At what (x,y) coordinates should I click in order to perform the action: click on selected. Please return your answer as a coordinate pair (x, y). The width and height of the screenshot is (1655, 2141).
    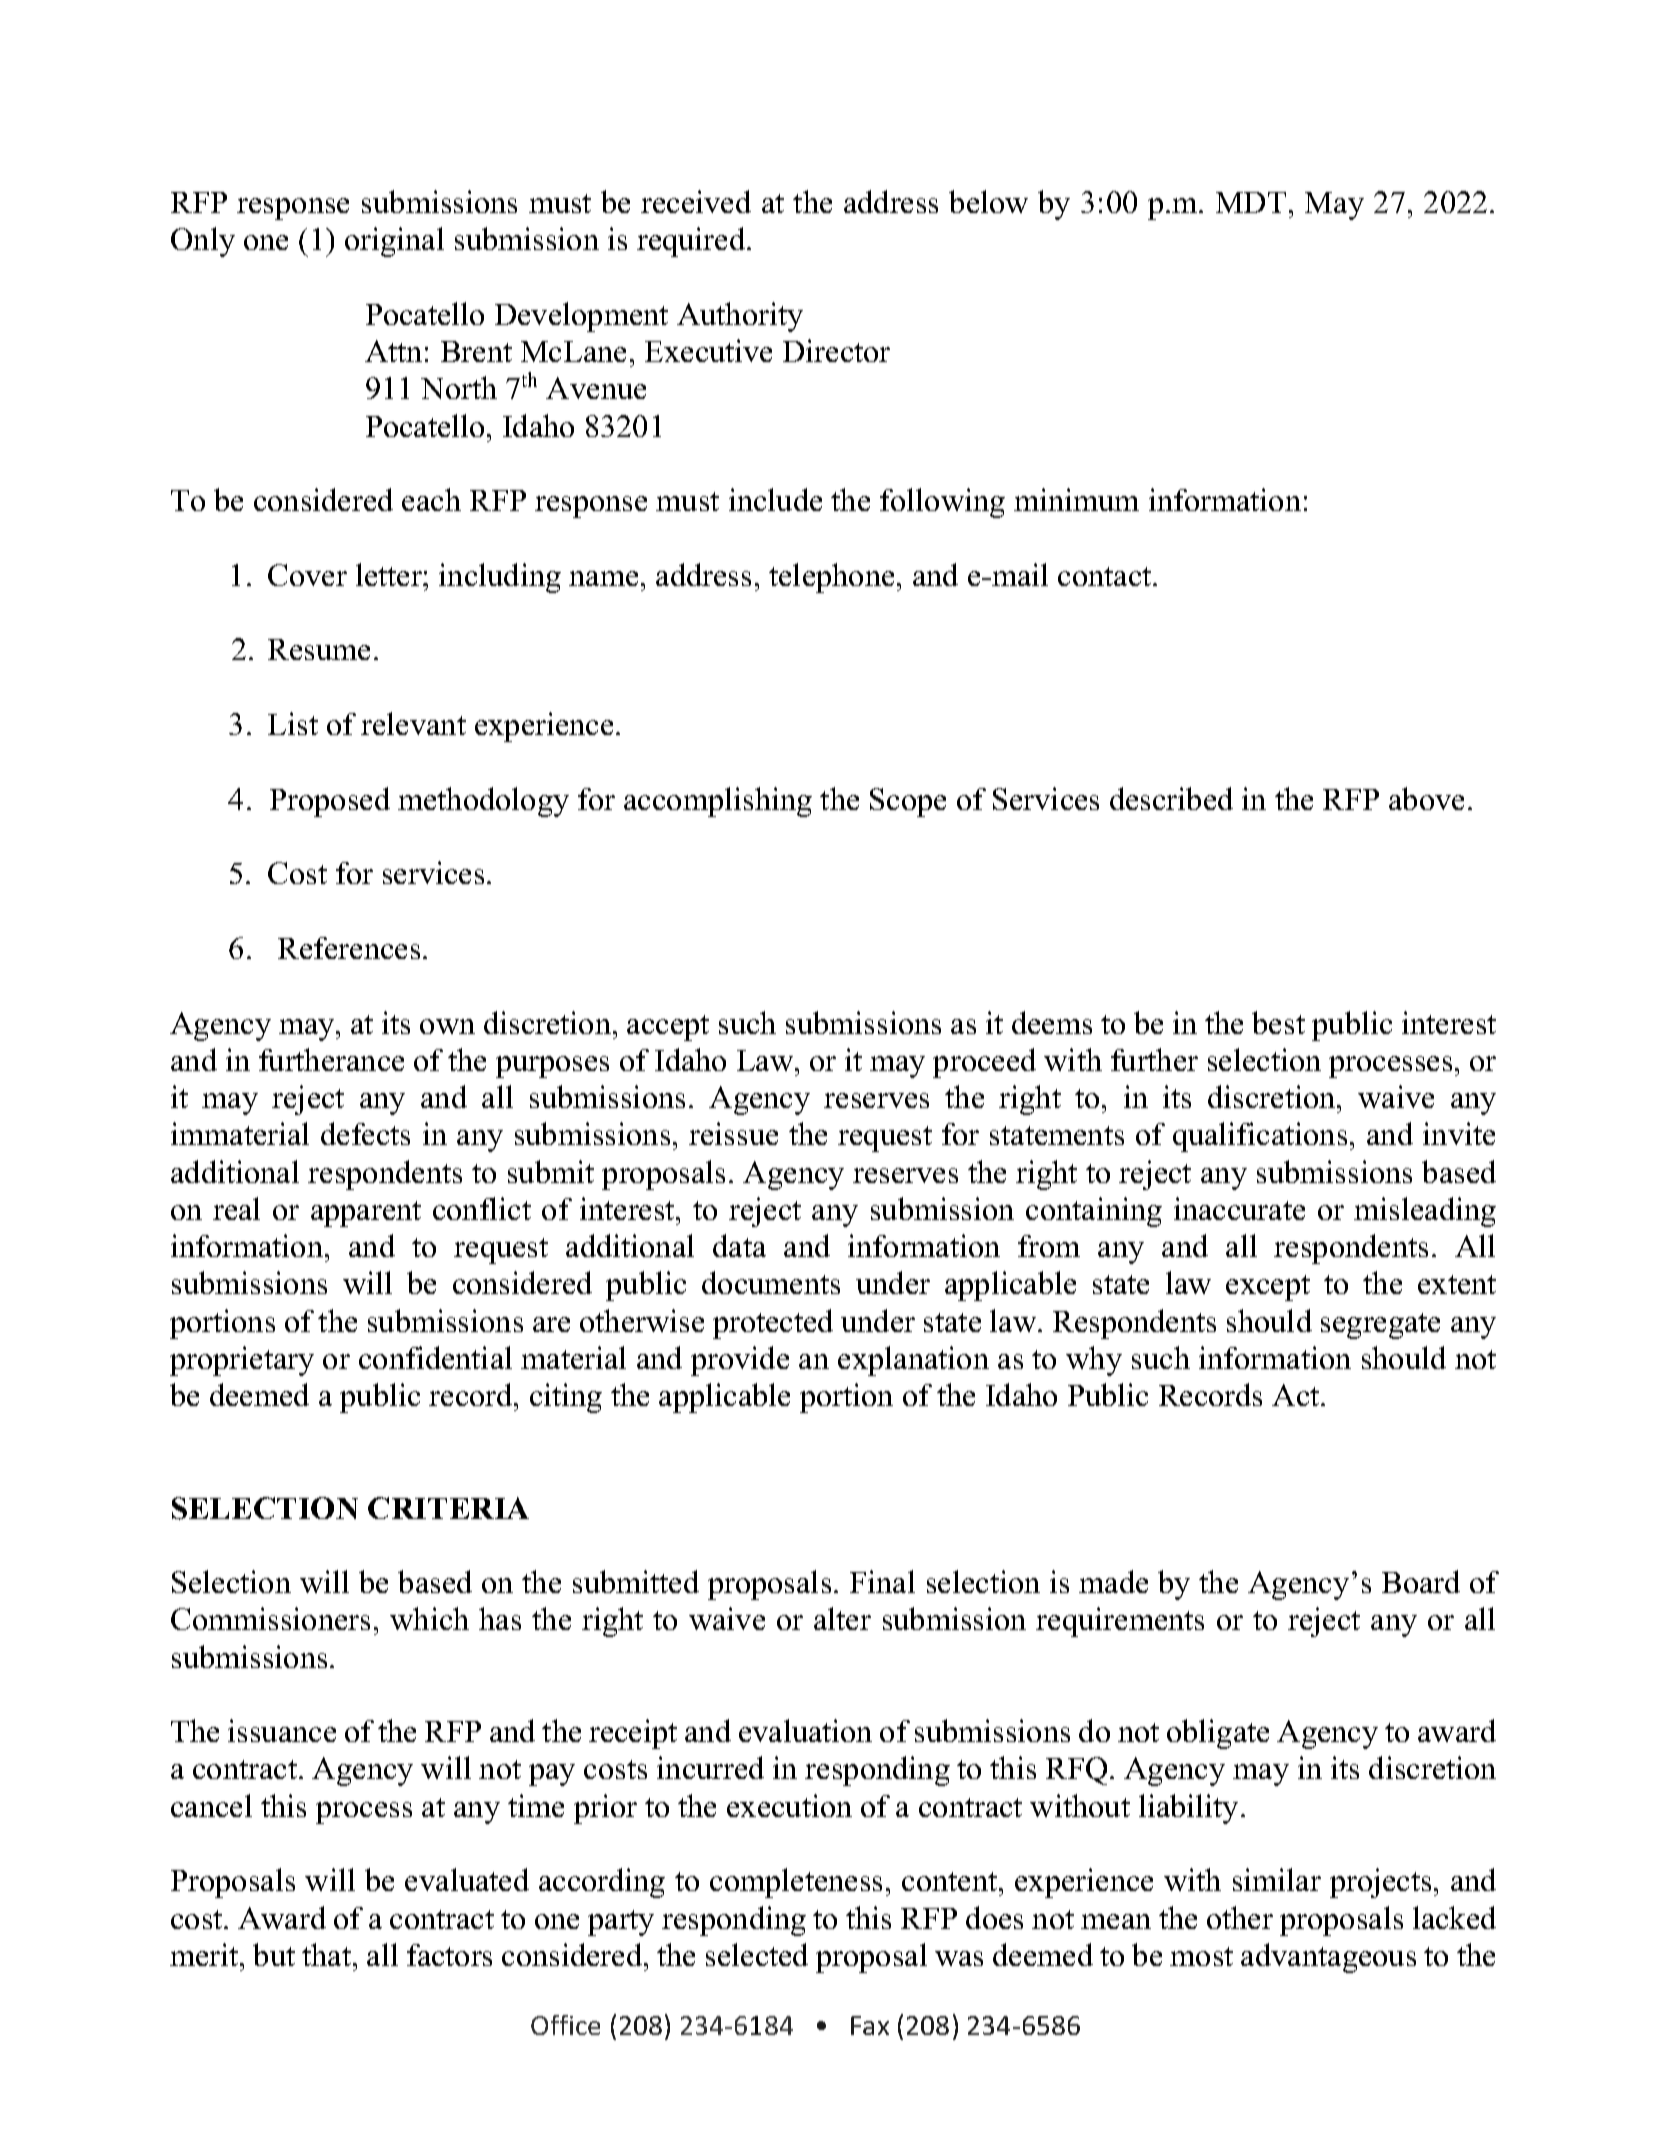
    Looking at the image, I should click on (757, 1954).
